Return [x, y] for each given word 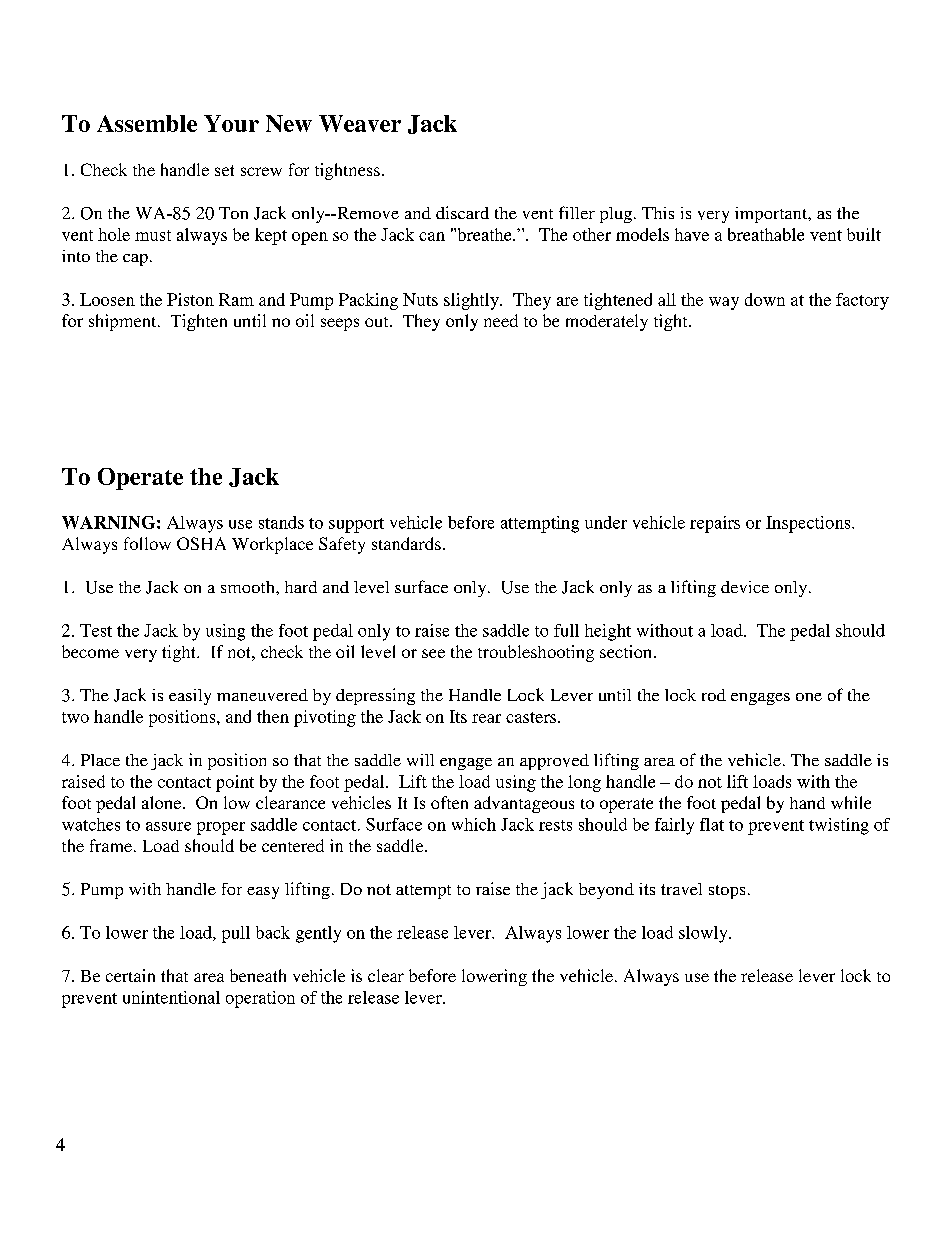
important [772, 215]
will [420, 760]
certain [130, 975]
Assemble [147, 123]
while [851, 802]
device [745, 587]
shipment [124, 322]
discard [462, 212]
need [501, 320]
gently [318, 934]
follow [147, 543]
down [765, 299]
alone [163, 802]
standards [406, 543]
